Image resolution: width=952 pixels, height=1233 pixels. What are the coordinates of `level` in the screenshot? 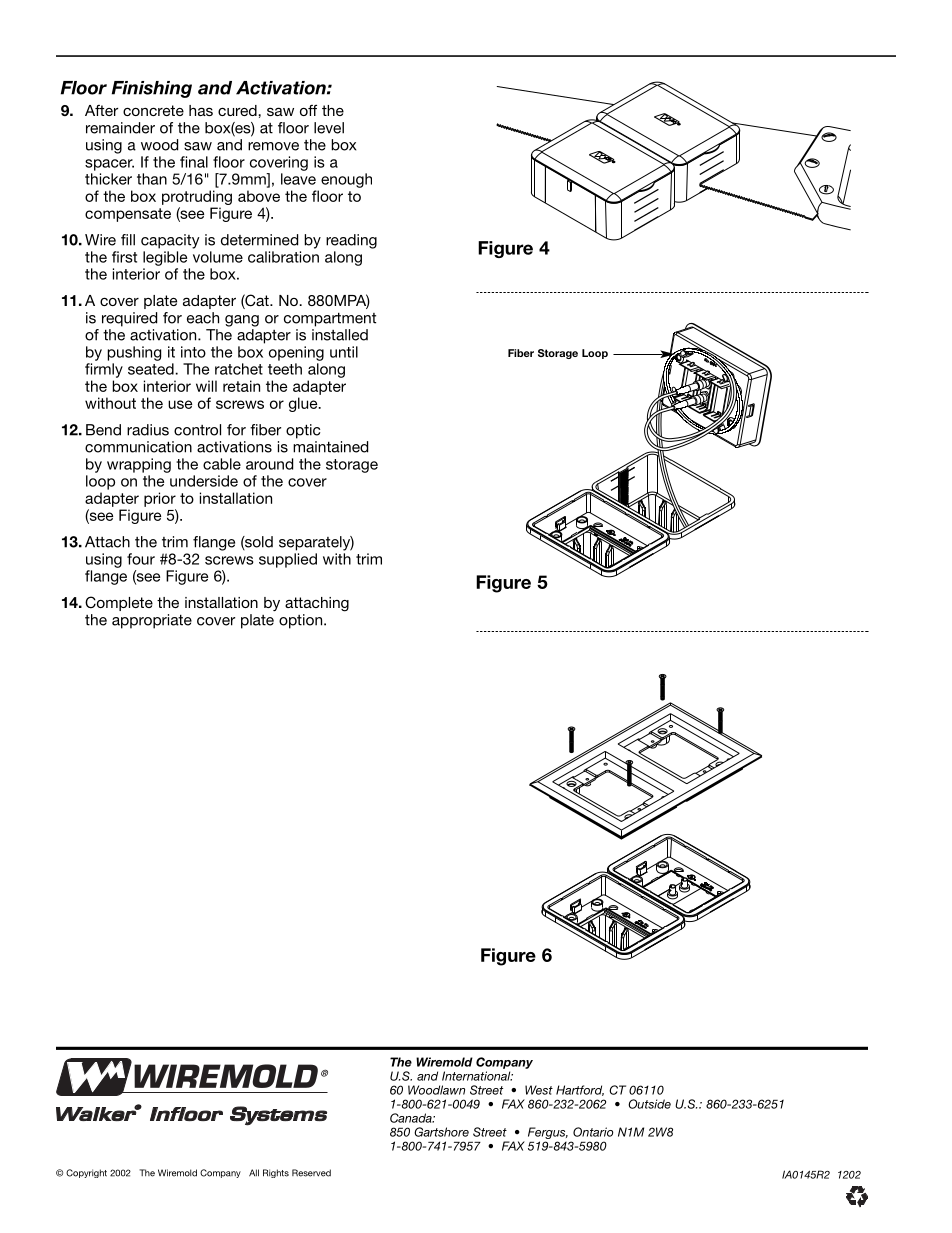 It's located at (329, 128).
